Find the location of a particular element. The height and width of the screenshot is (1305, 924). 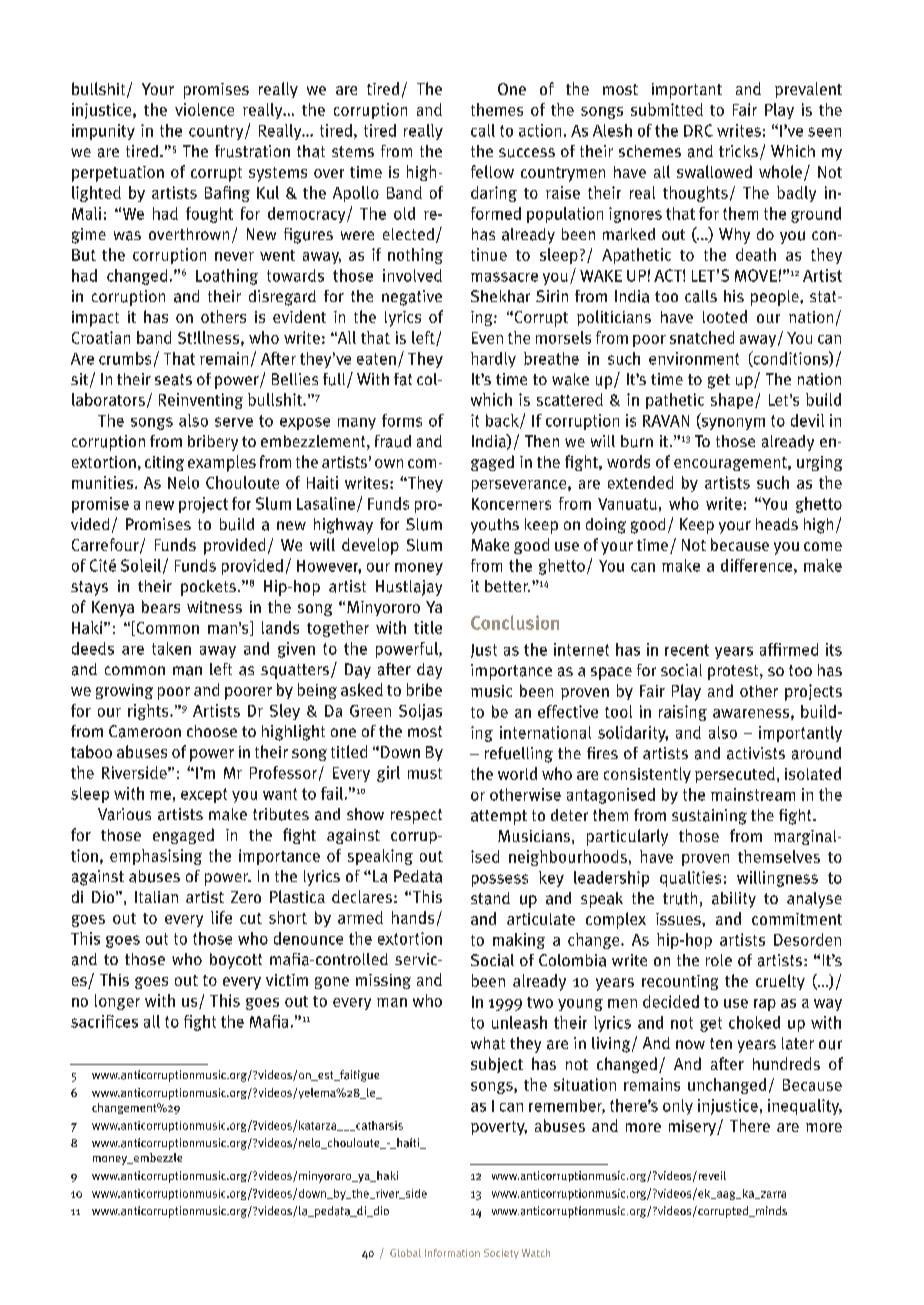

taken is located at coordinates (171, 648).
